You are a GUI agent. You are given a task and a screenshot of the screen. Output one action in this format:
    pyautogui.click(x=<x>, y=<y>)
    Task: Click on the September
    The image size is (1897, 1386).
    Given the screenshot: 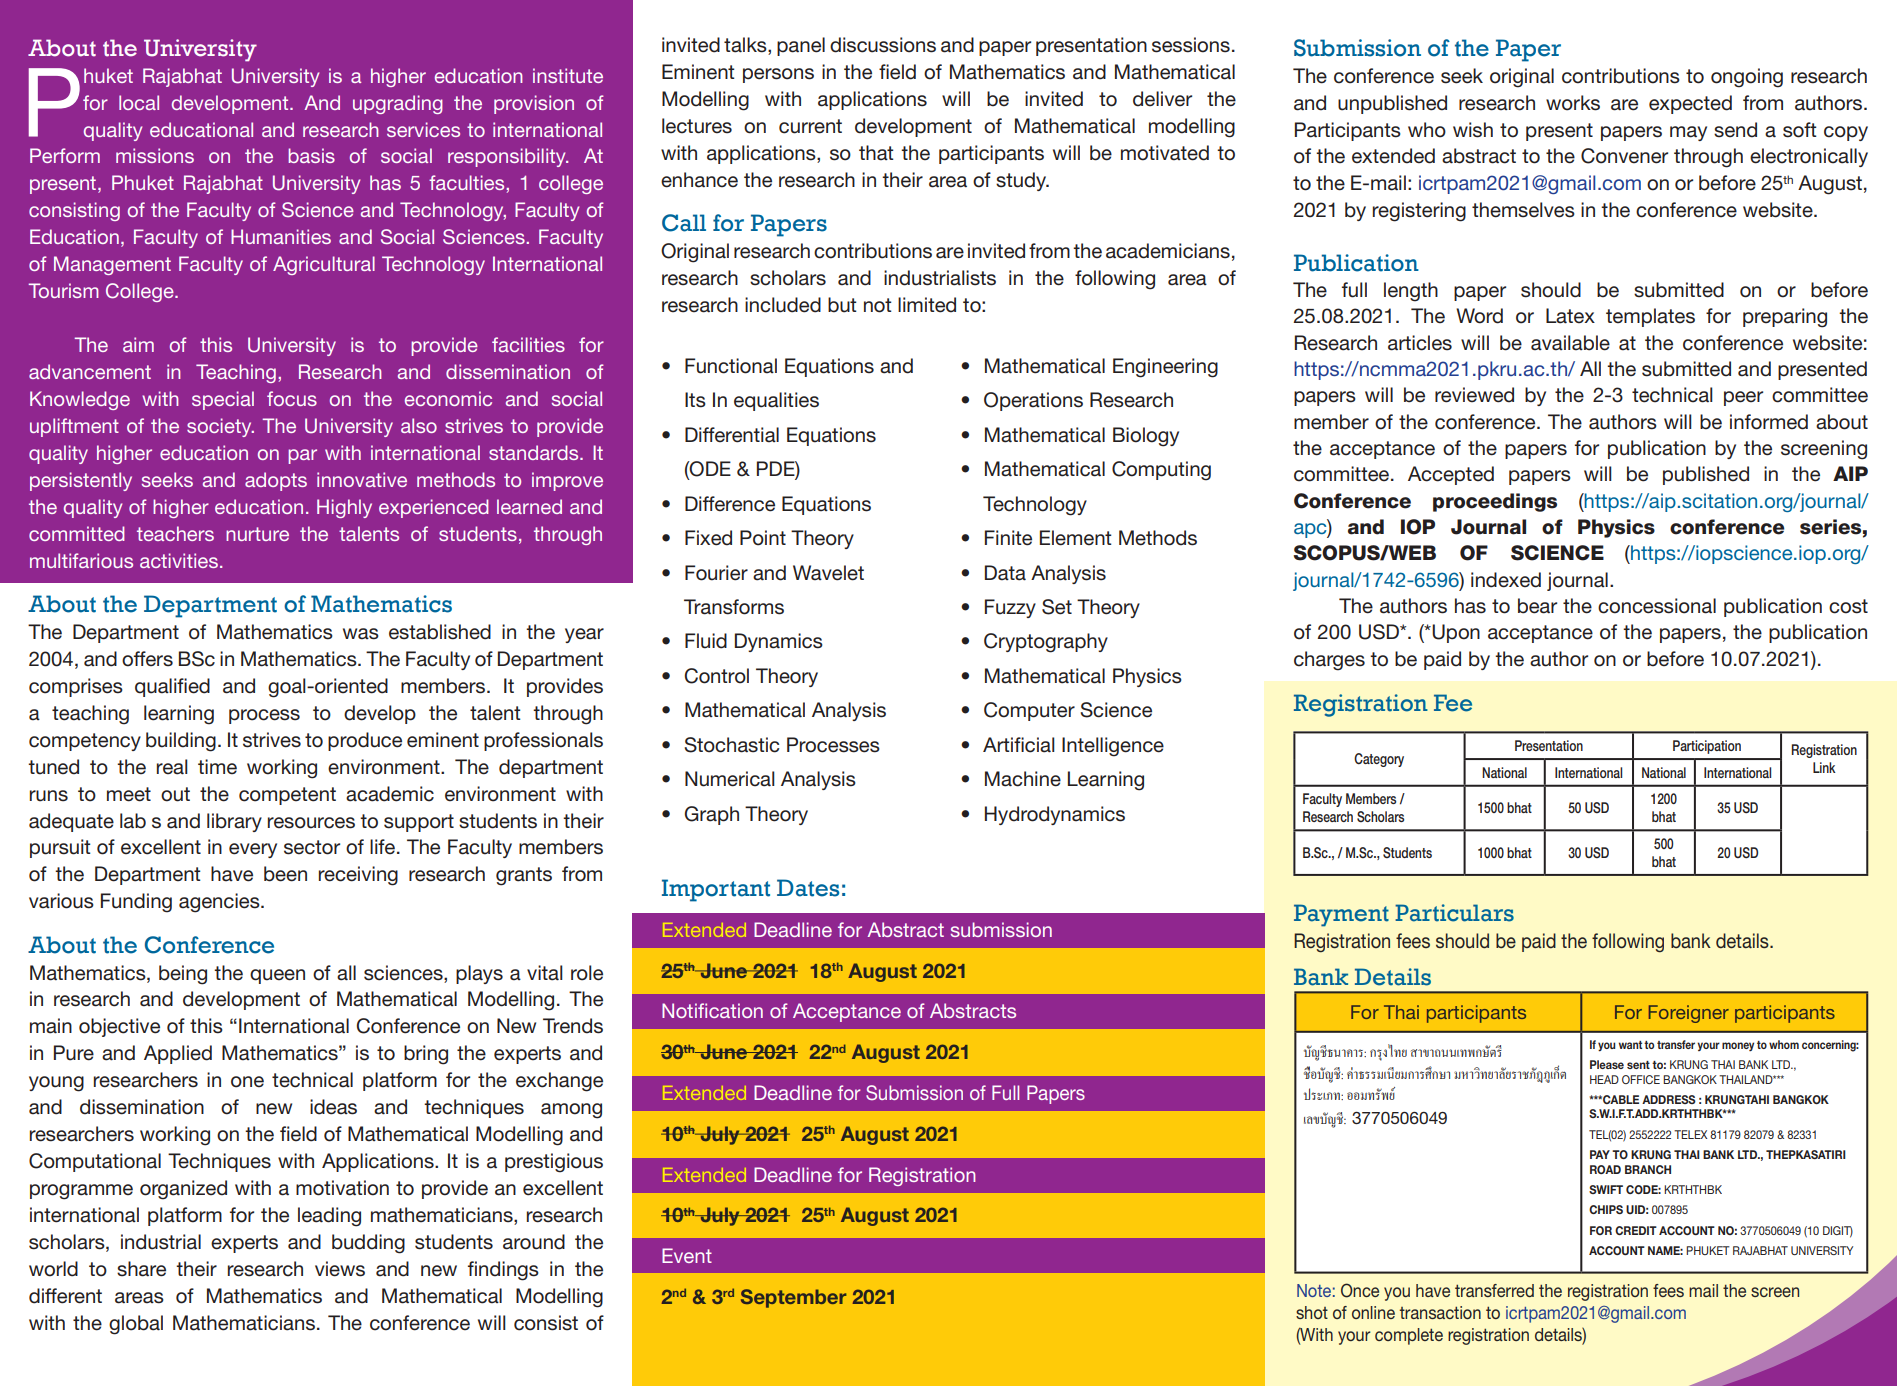 What is the action you would take?
    pyautogui.click(x=794, y=1298)
